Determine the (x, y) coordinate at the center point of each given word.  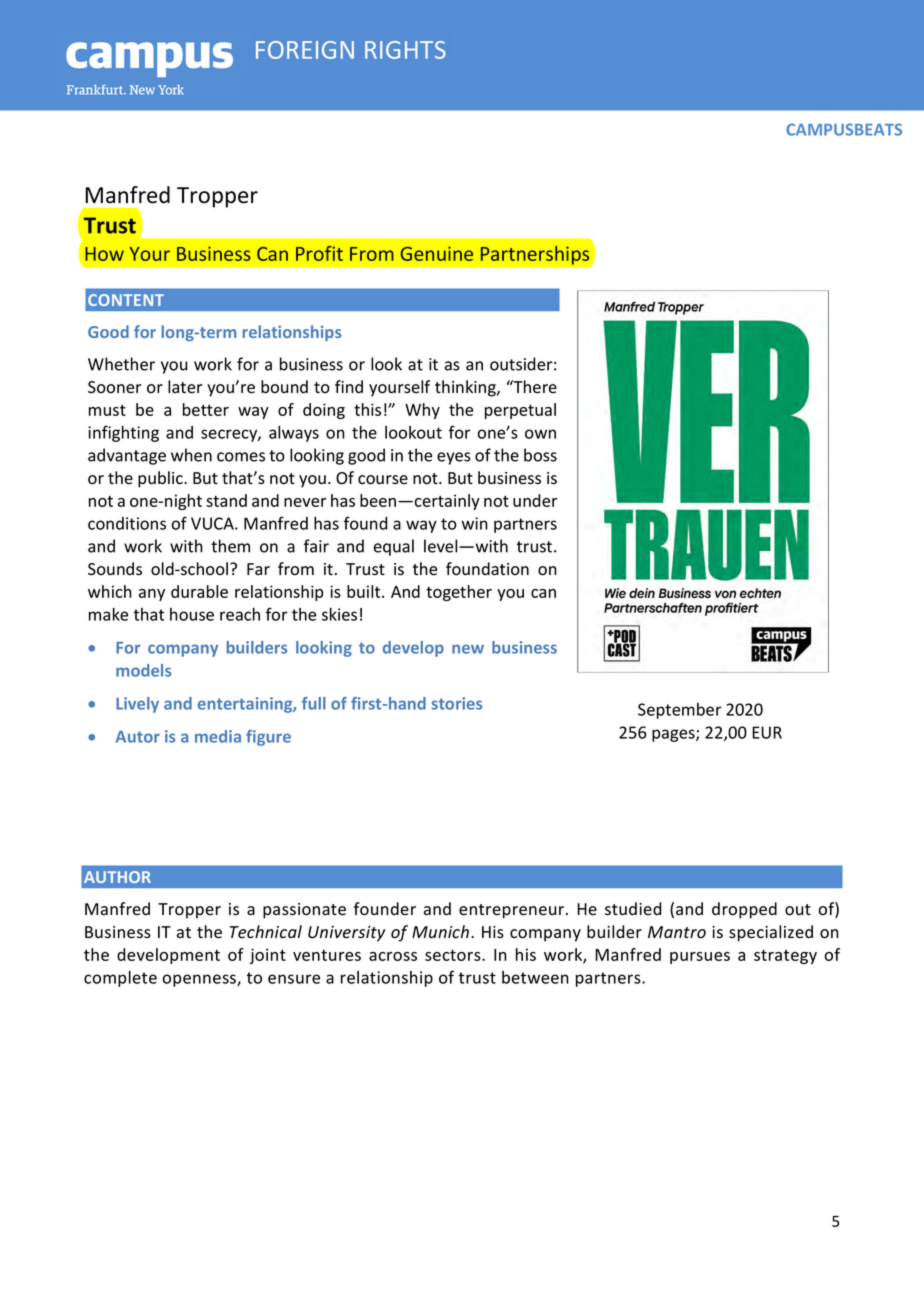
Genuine (437, 253)
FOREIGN (305, 50)
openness (200, 980)
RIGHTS (405, 50)
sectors (454, 955)
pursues (700, 958)
